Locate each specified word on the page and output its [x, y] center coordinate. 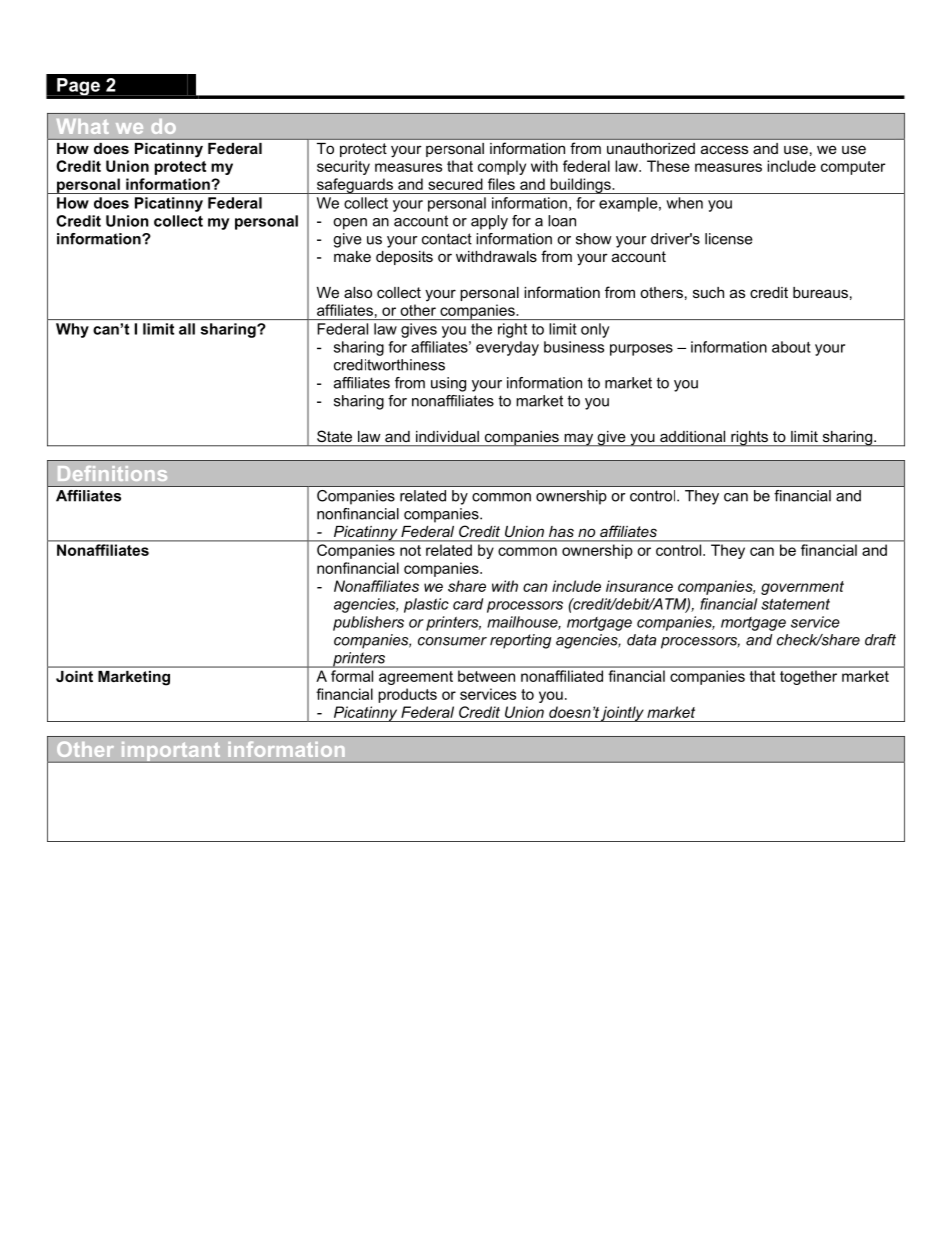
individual [447, 436]
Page [78, 87]
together [808, 678]
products [407, 695]
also [358, 292]
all [187, 329]
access [724, 149]
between [486, 676]
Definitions [112, 473]
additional [692, 436]
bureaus [820, 292]
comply [502, 167]
